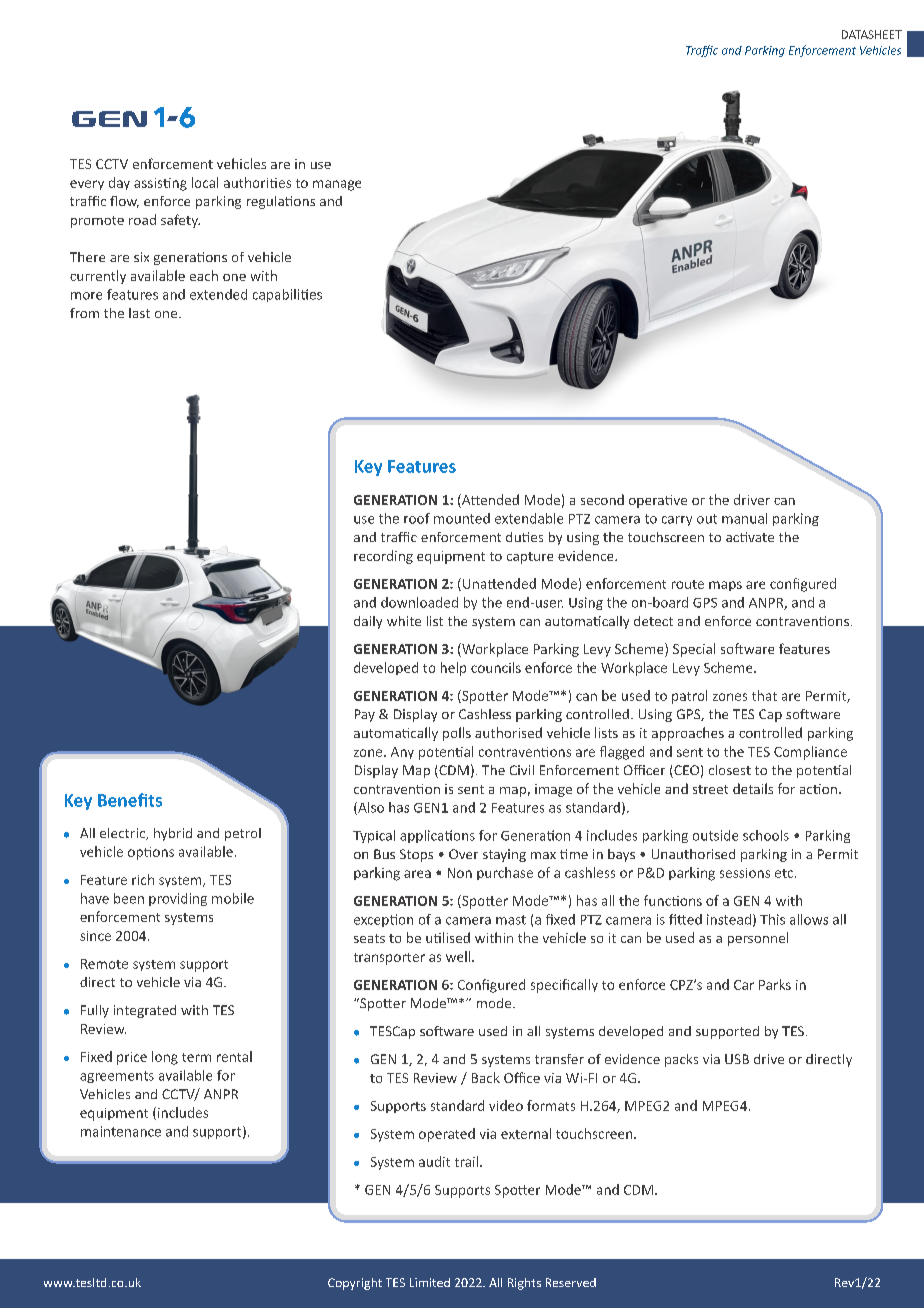 This screenshot has width=924, height=1308. Describe the element at coordinates (121, 1131) in the screenshot. I see `maintenance` at that location.
